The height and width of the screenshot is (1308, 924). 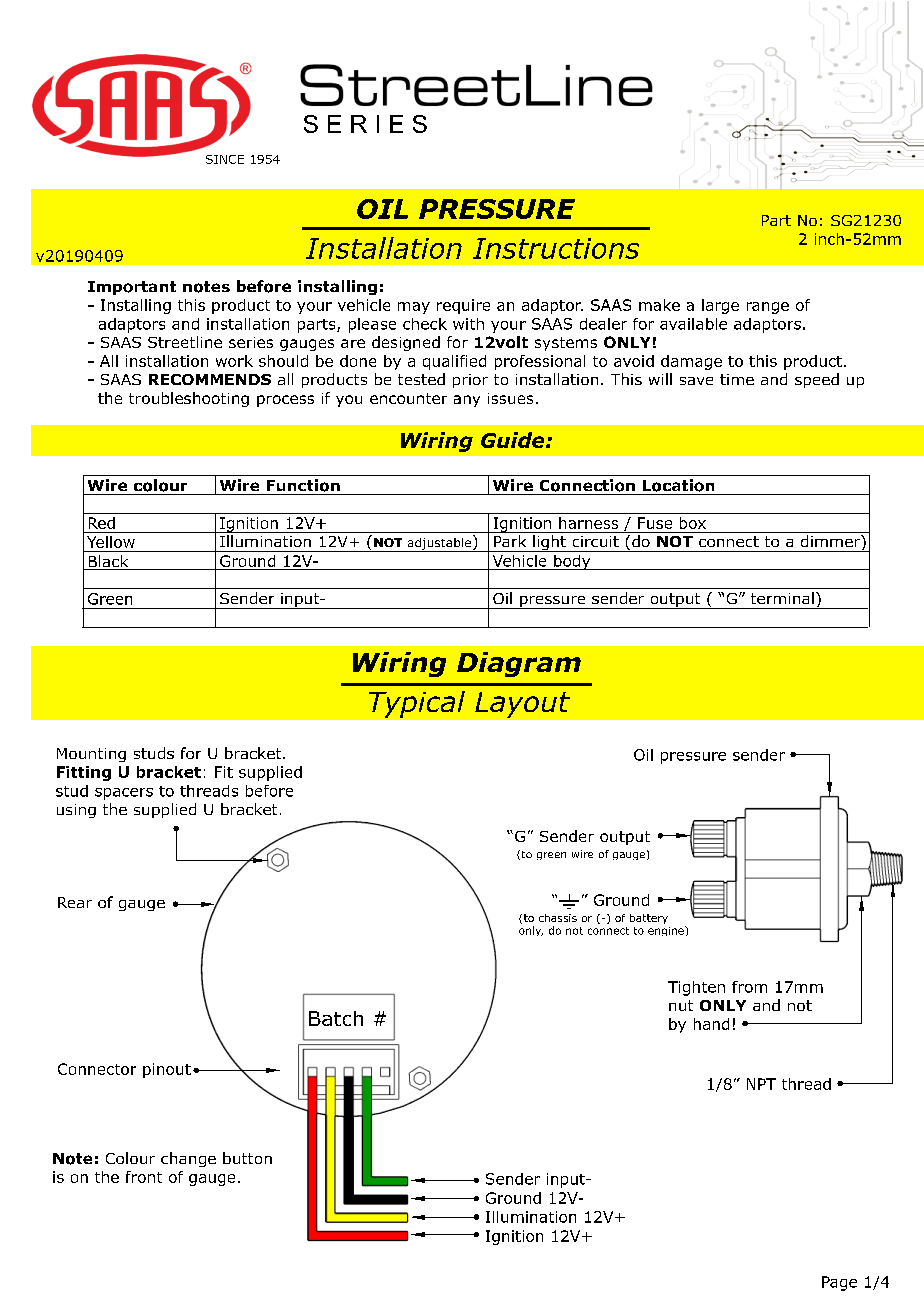 I want to click on NPT, so click(x=761, y=1084).
